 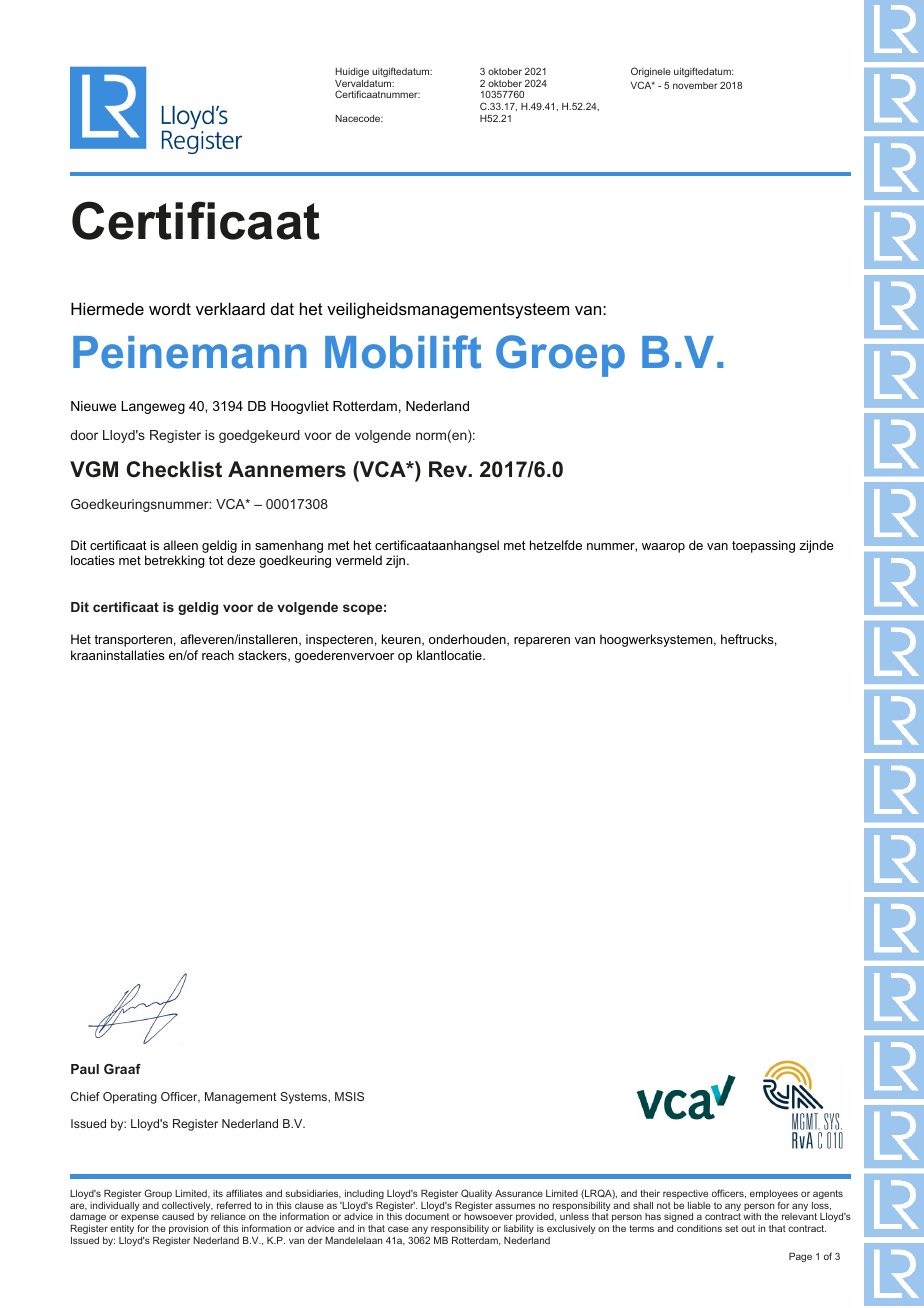 What do you see at coordinates (174, 469) in the screenshot?
I see `Checklist` at bounding box center [174, 469].
